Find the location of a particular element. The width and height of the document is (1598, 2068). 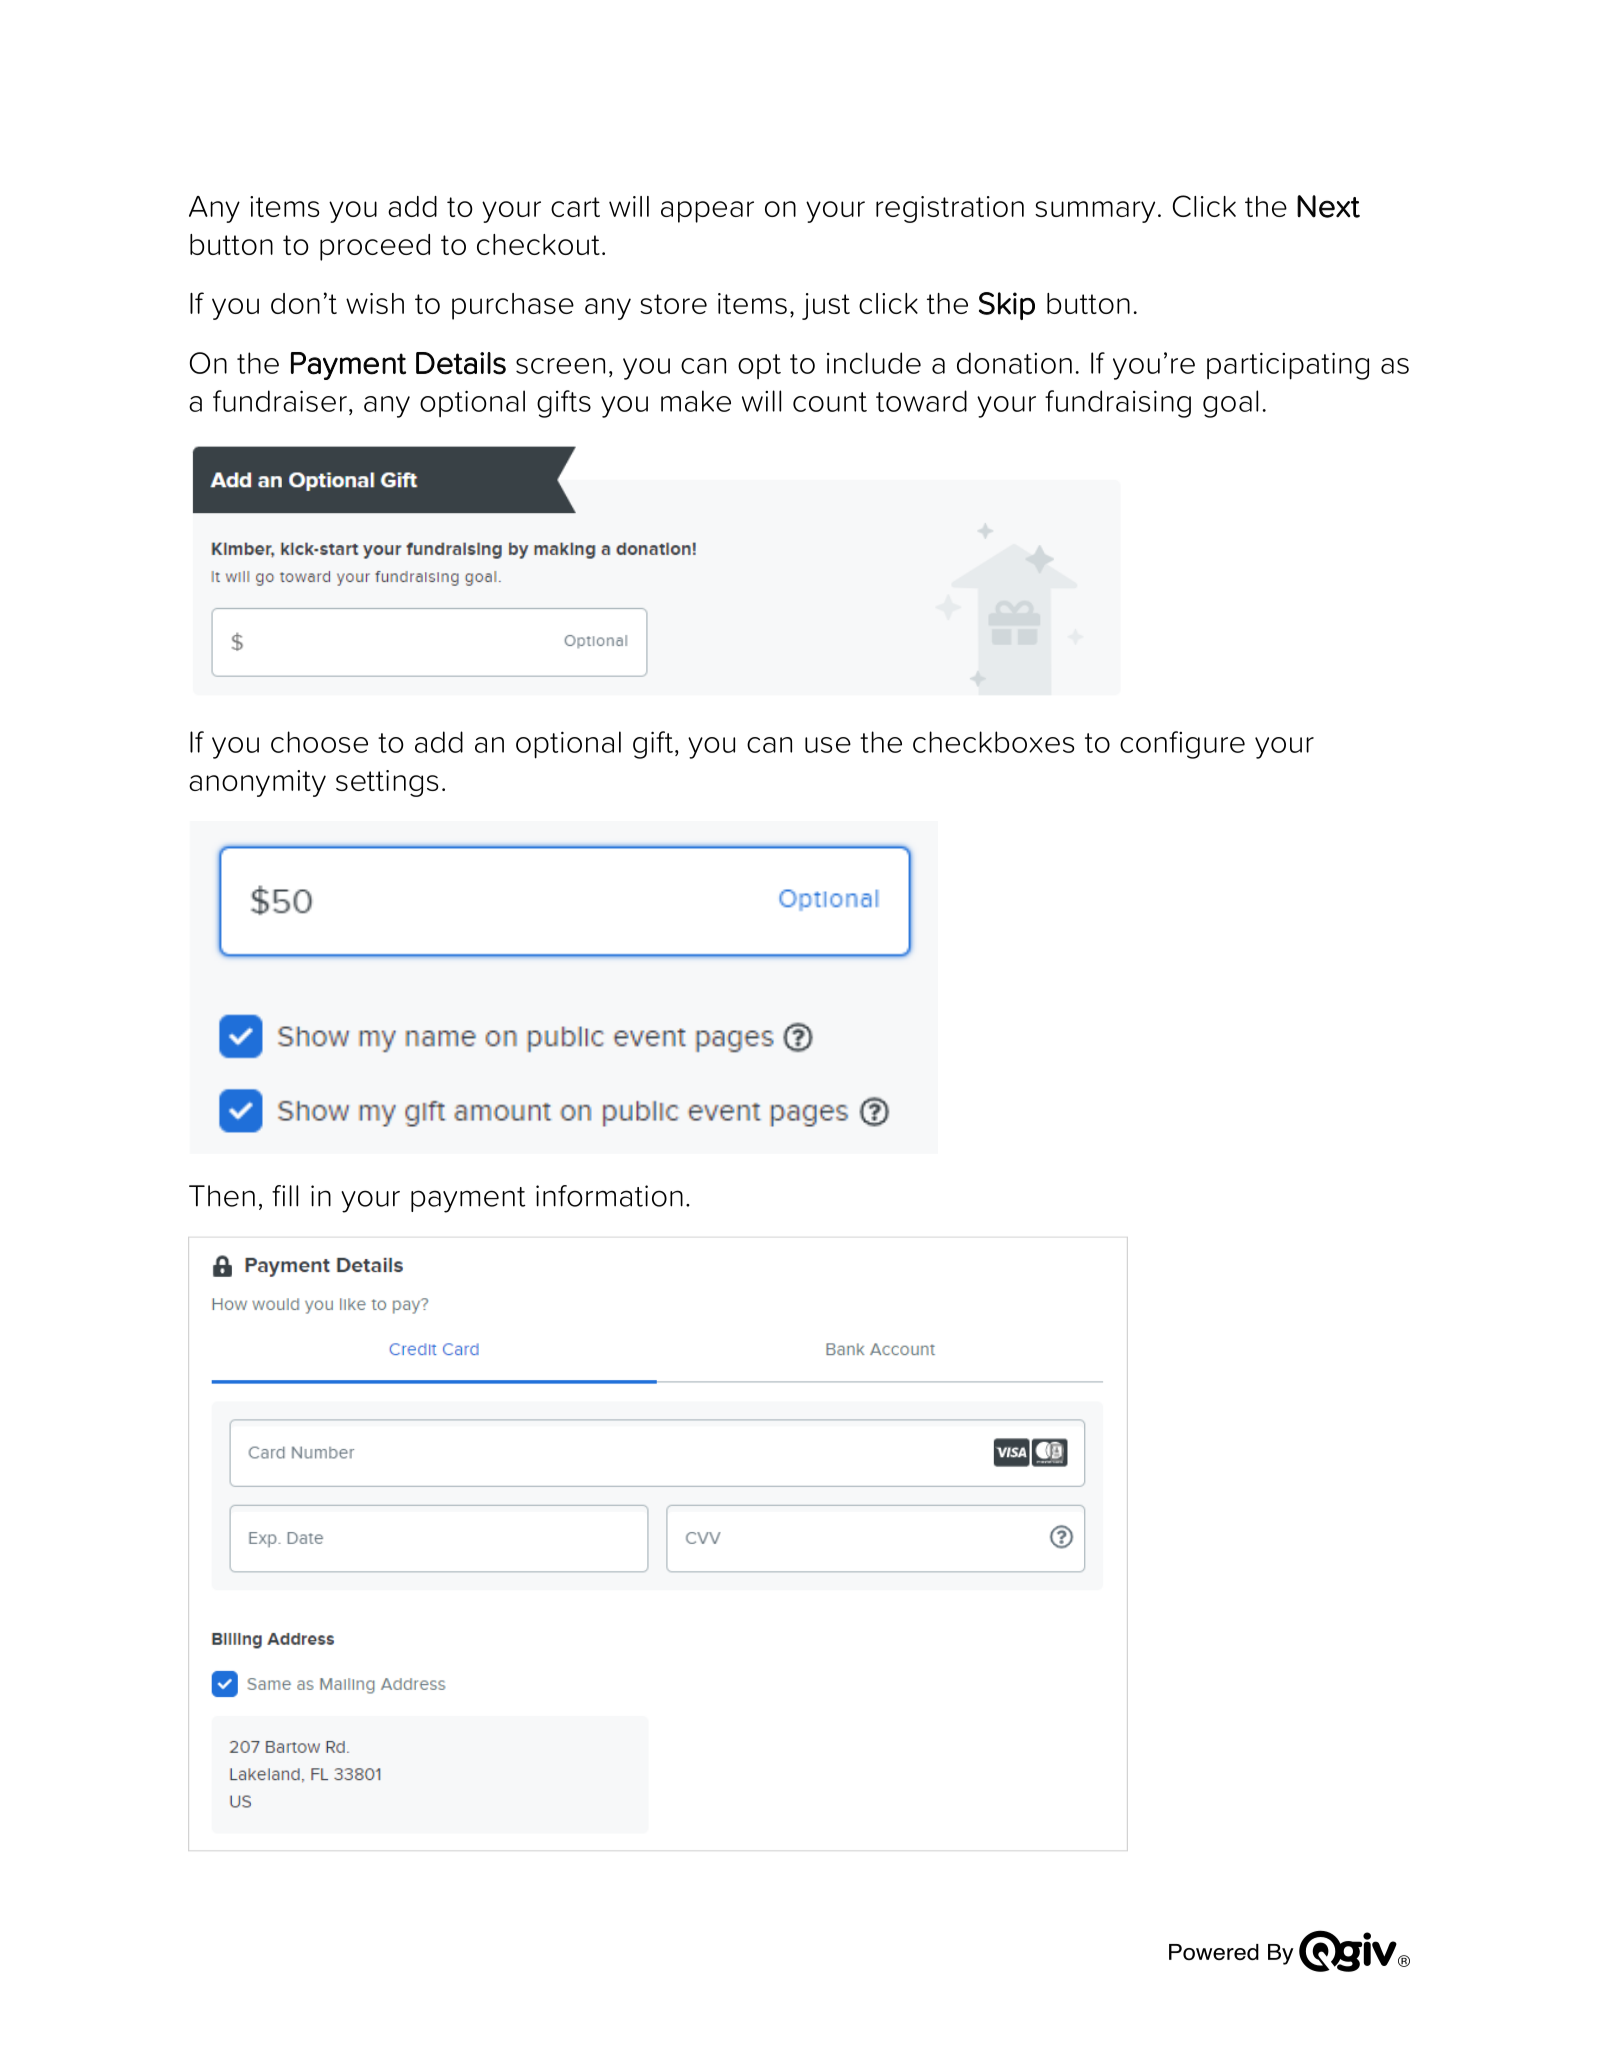

summary is located at coordinates (1095, 212).
